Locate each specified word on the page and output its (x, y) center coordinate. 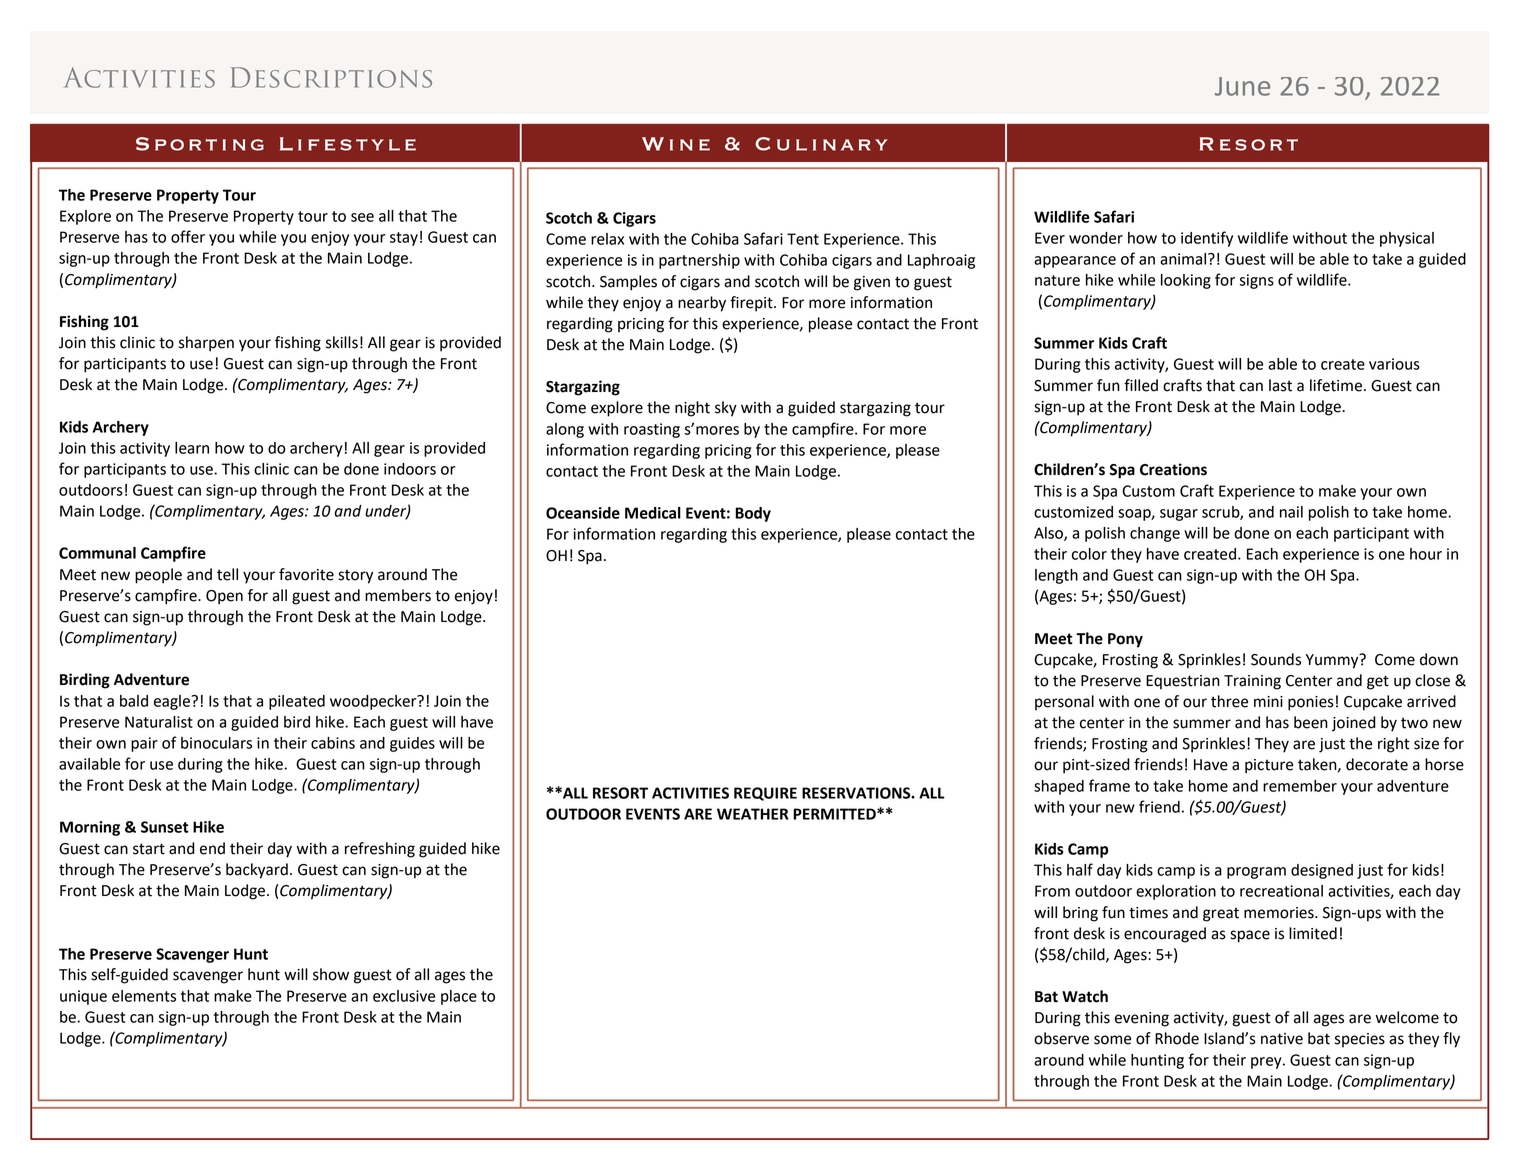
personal (1064, 702)
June (1242, 86)
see (362, 217)
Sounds (1276, 659)
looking (1186, 281)
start (149, 849)
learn (192, 448)
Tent (803, 239)
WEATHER (752, 814)
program (1256, 873)
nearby (702, 304)
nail (1291, 512)
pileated (297, 702)
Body (753, 514)
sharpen (206, 344)
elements (144, 996)
